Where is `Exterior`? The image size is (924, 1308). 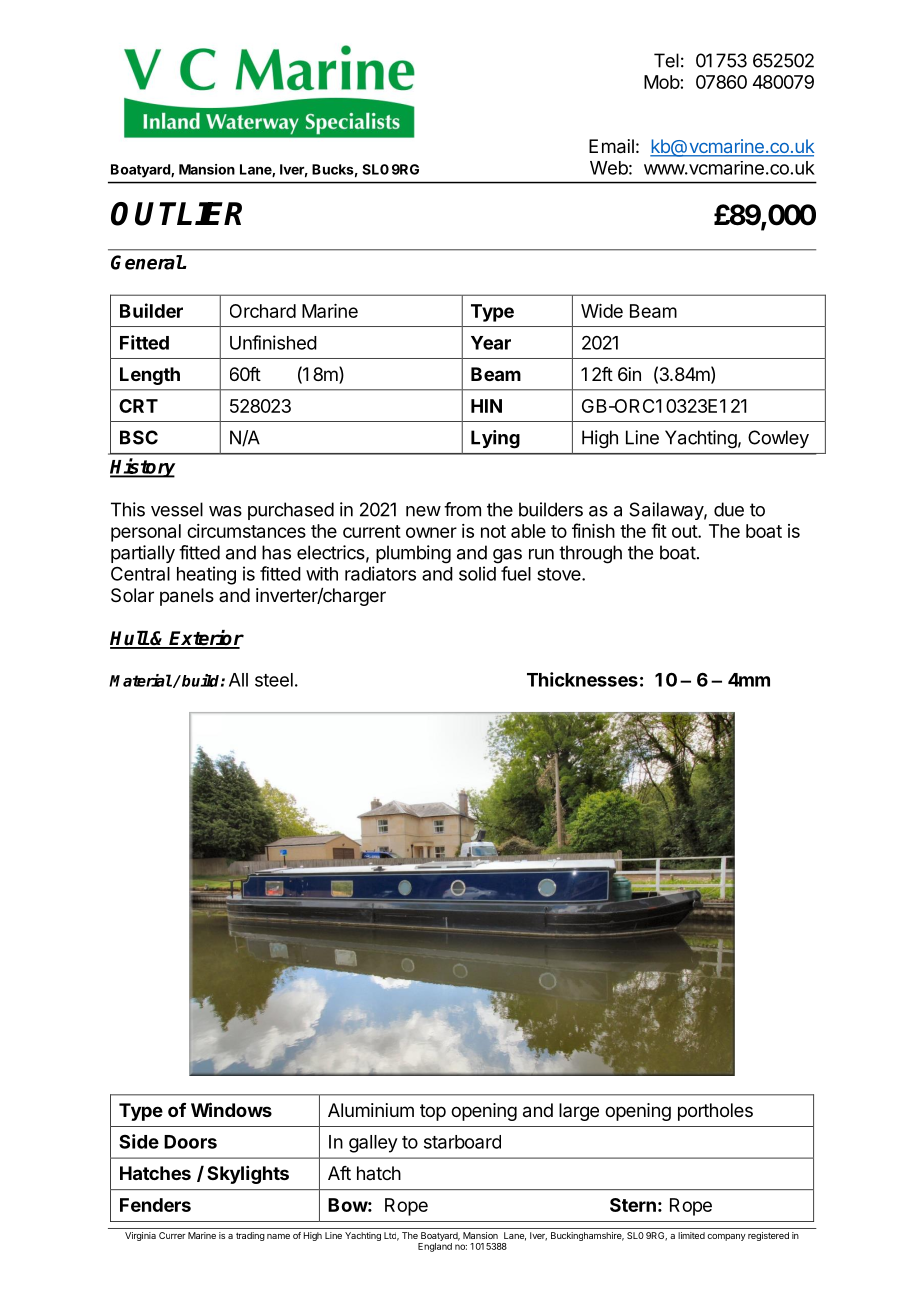
Exterior is located at coordinates (206, 639).
